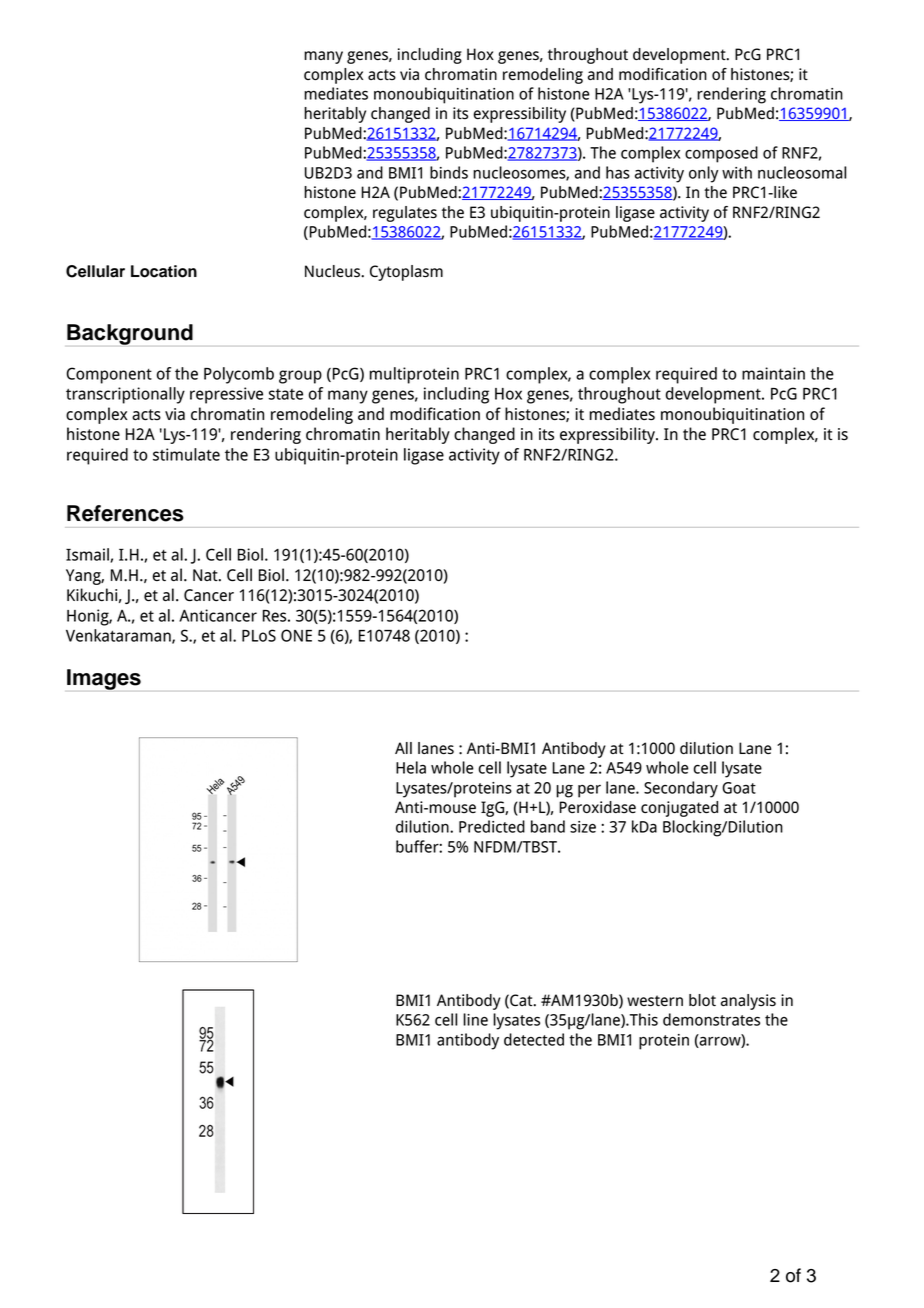 The width and height of the document is (924, 1308). Describe the element at coordinates (773, 373) in the document. I see `maintain` at that location.
